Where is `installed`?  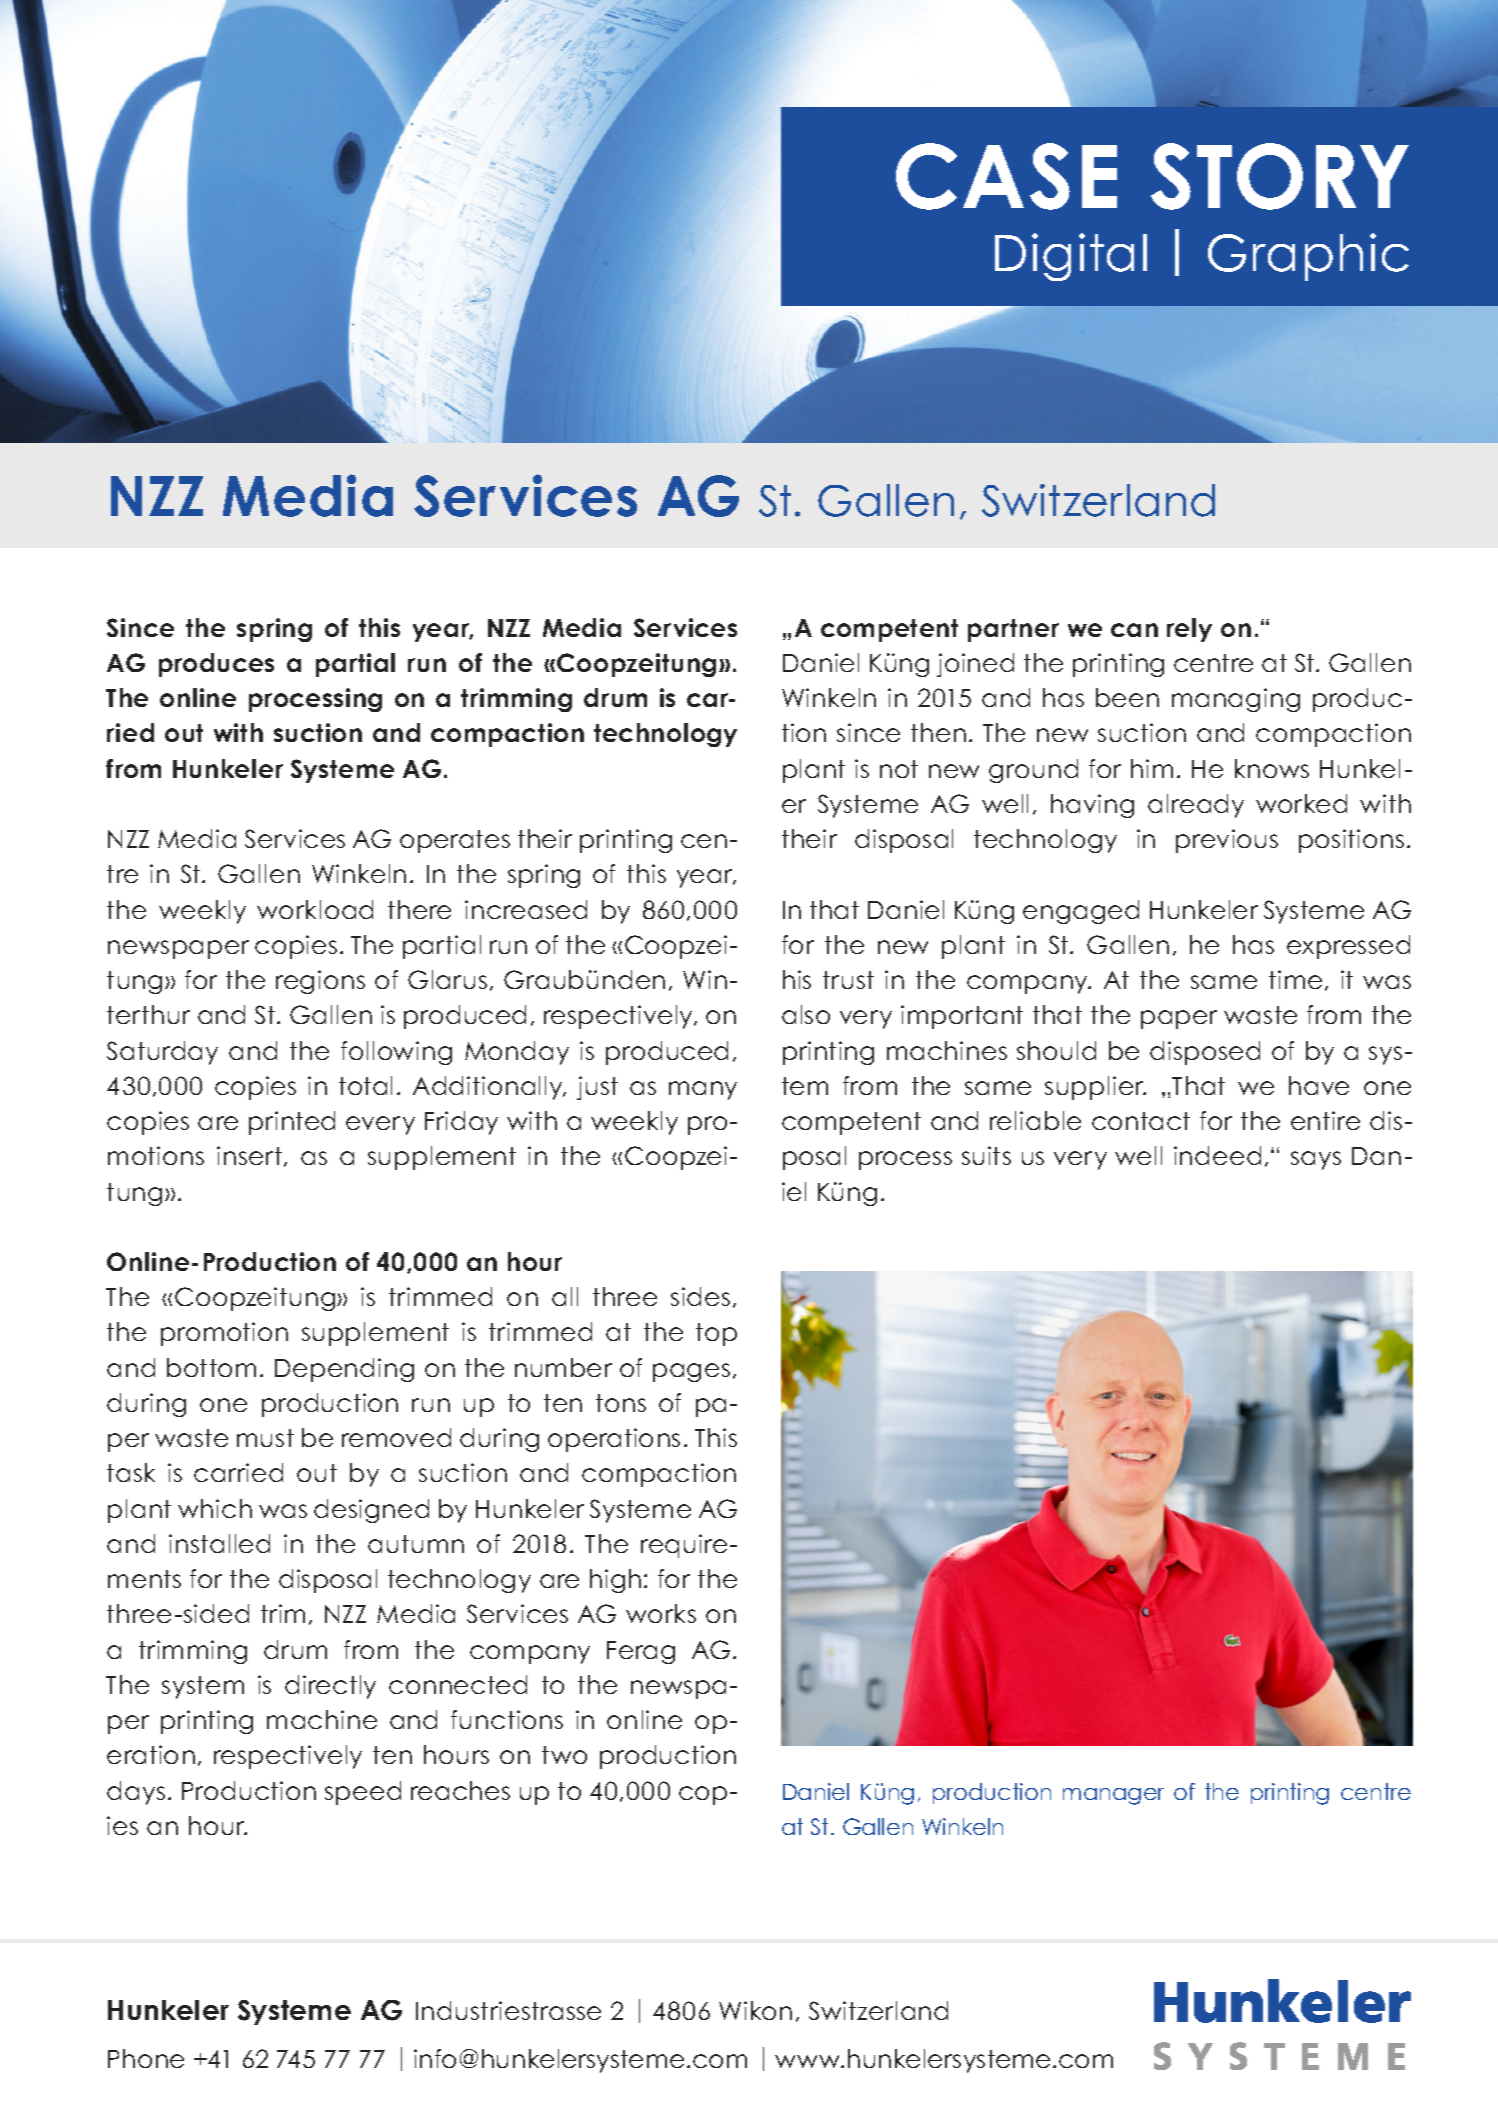
installed is located at coordinates (219, 1543).
